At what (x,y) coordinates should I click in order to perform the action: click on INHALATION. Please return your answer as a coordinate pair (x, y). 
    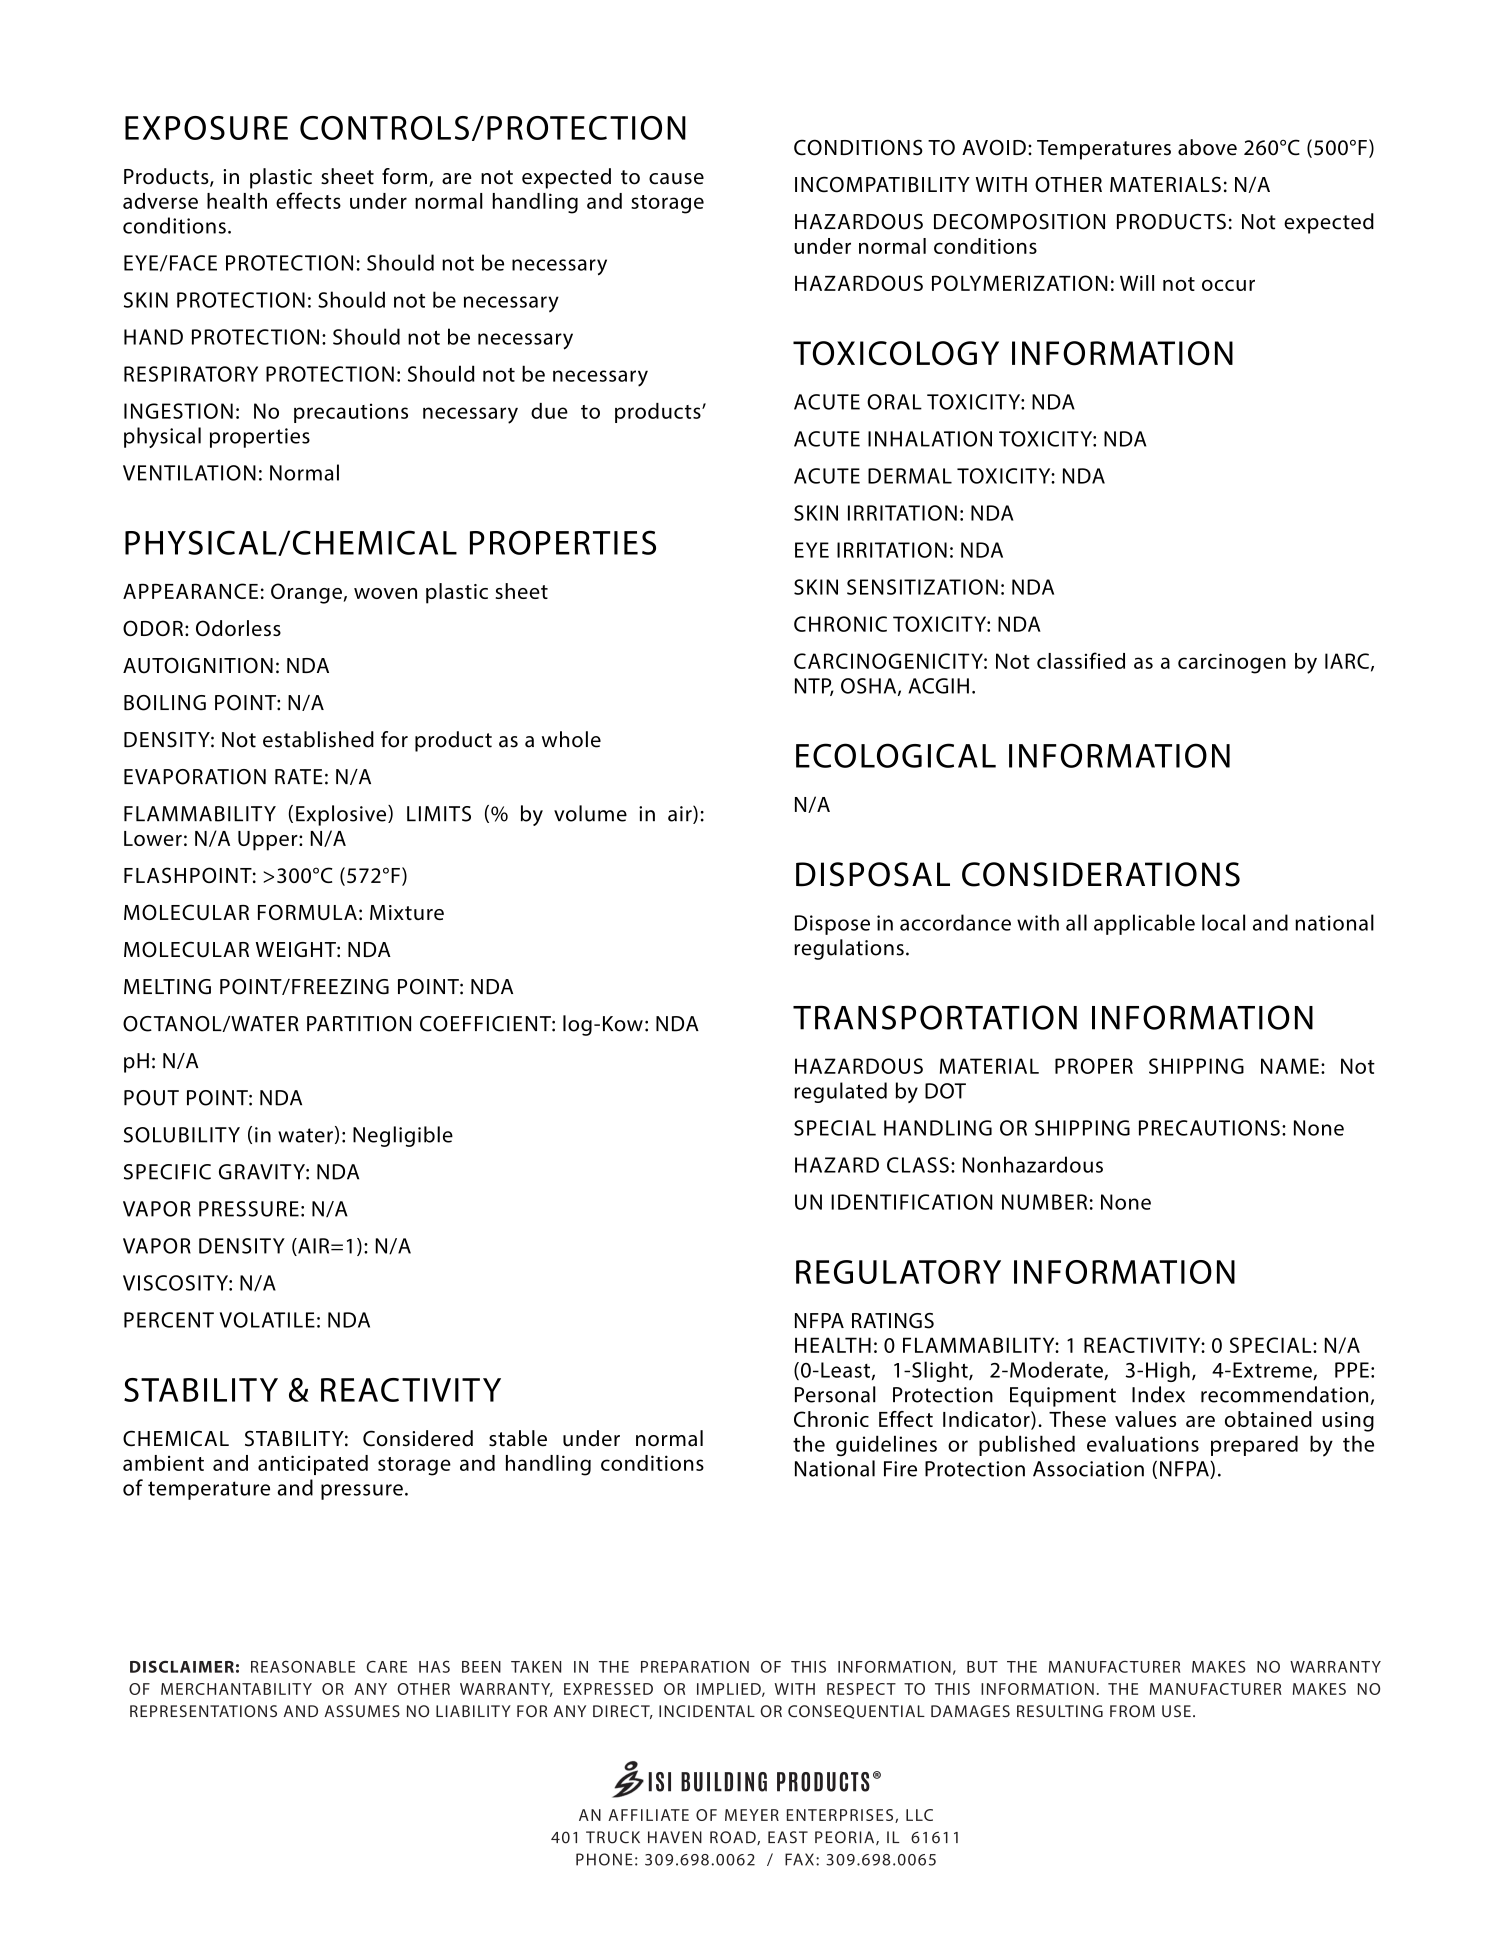
    Looking at the image, I should click on (930, 439).
